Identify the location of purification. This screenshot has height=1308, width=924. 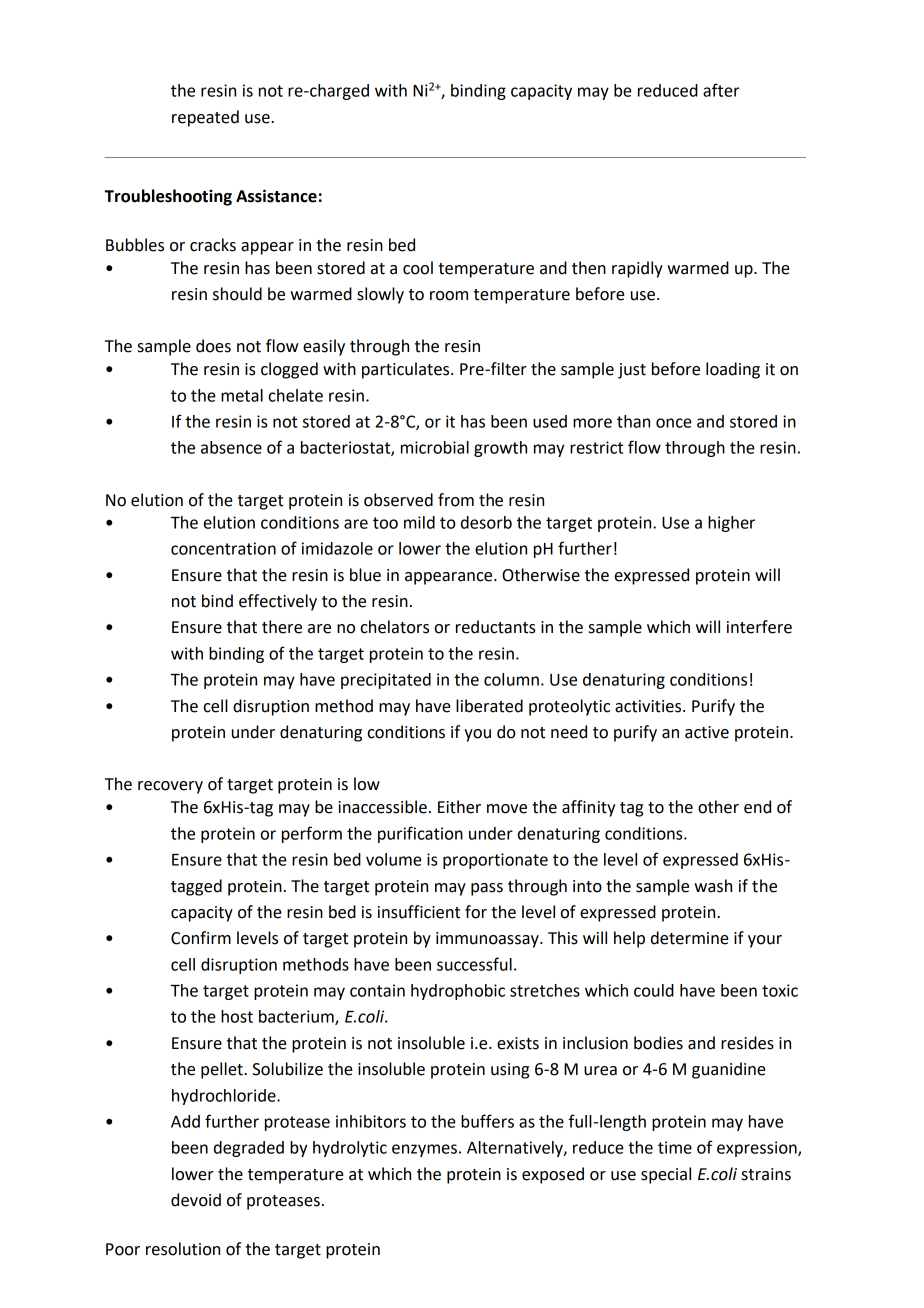
(420, 834).
